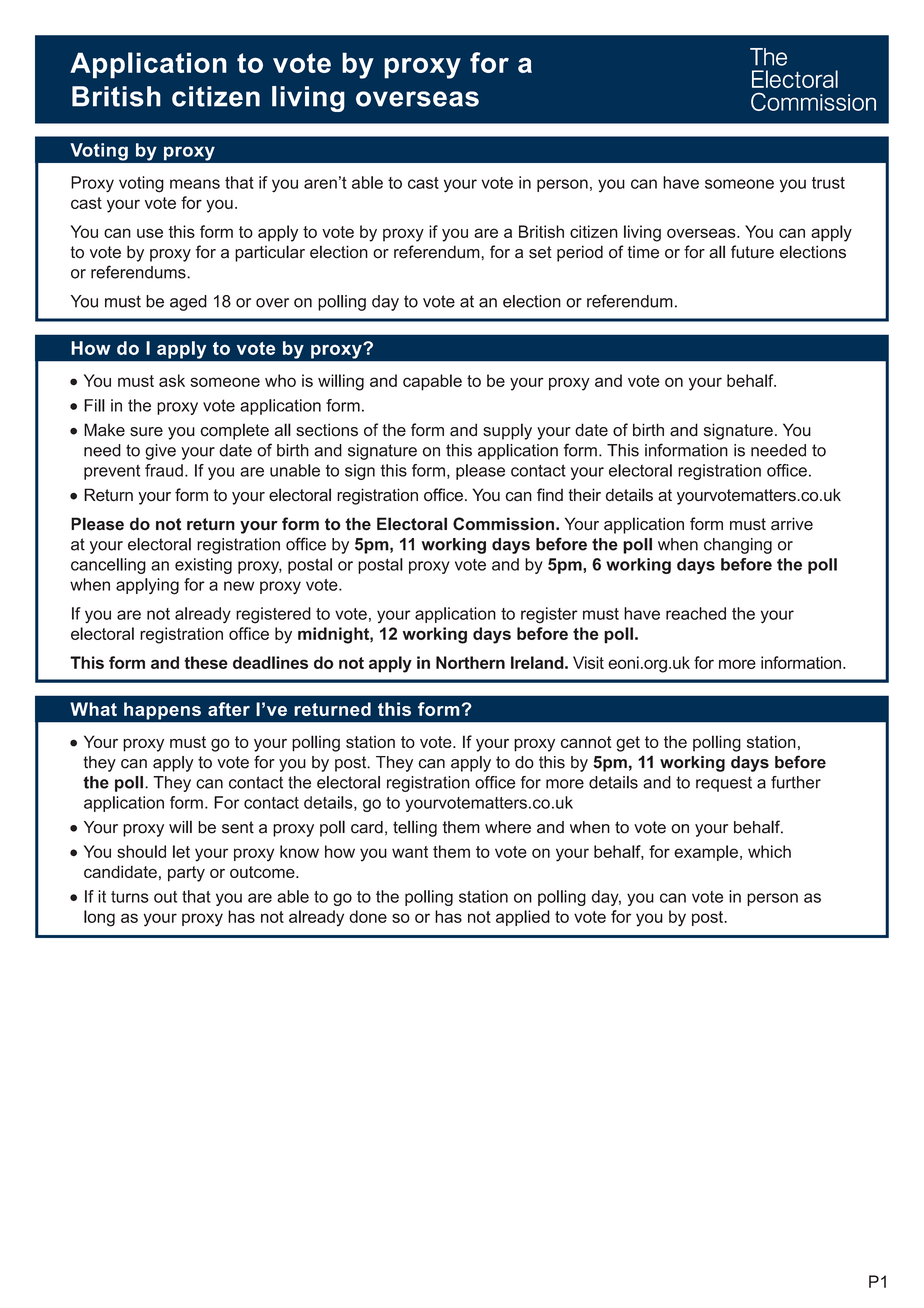  I want to click on reached, so click(696, 613).
